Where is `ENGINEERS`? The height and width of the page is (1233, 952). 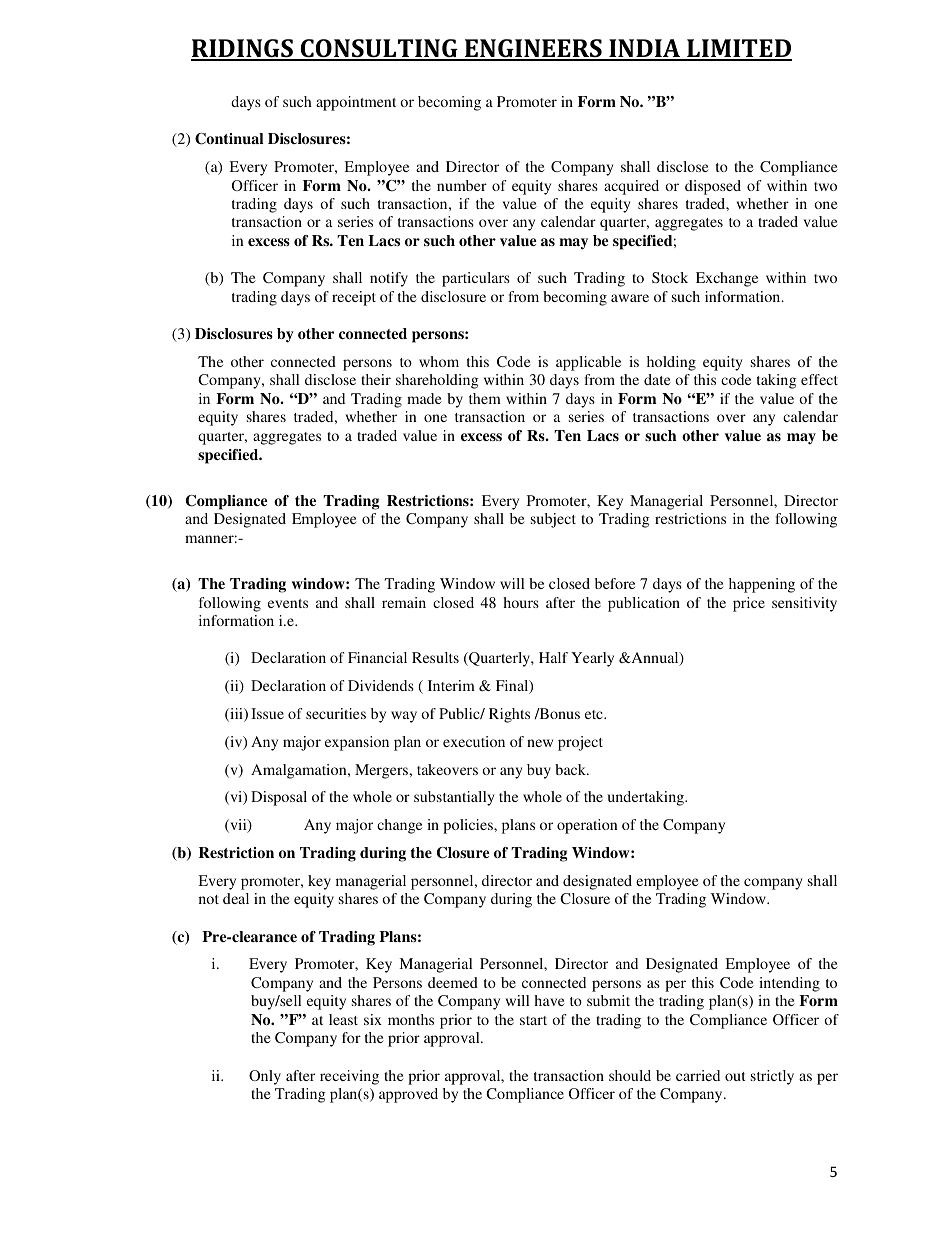 ENGINEERS is located at coordinates (533, 49).
